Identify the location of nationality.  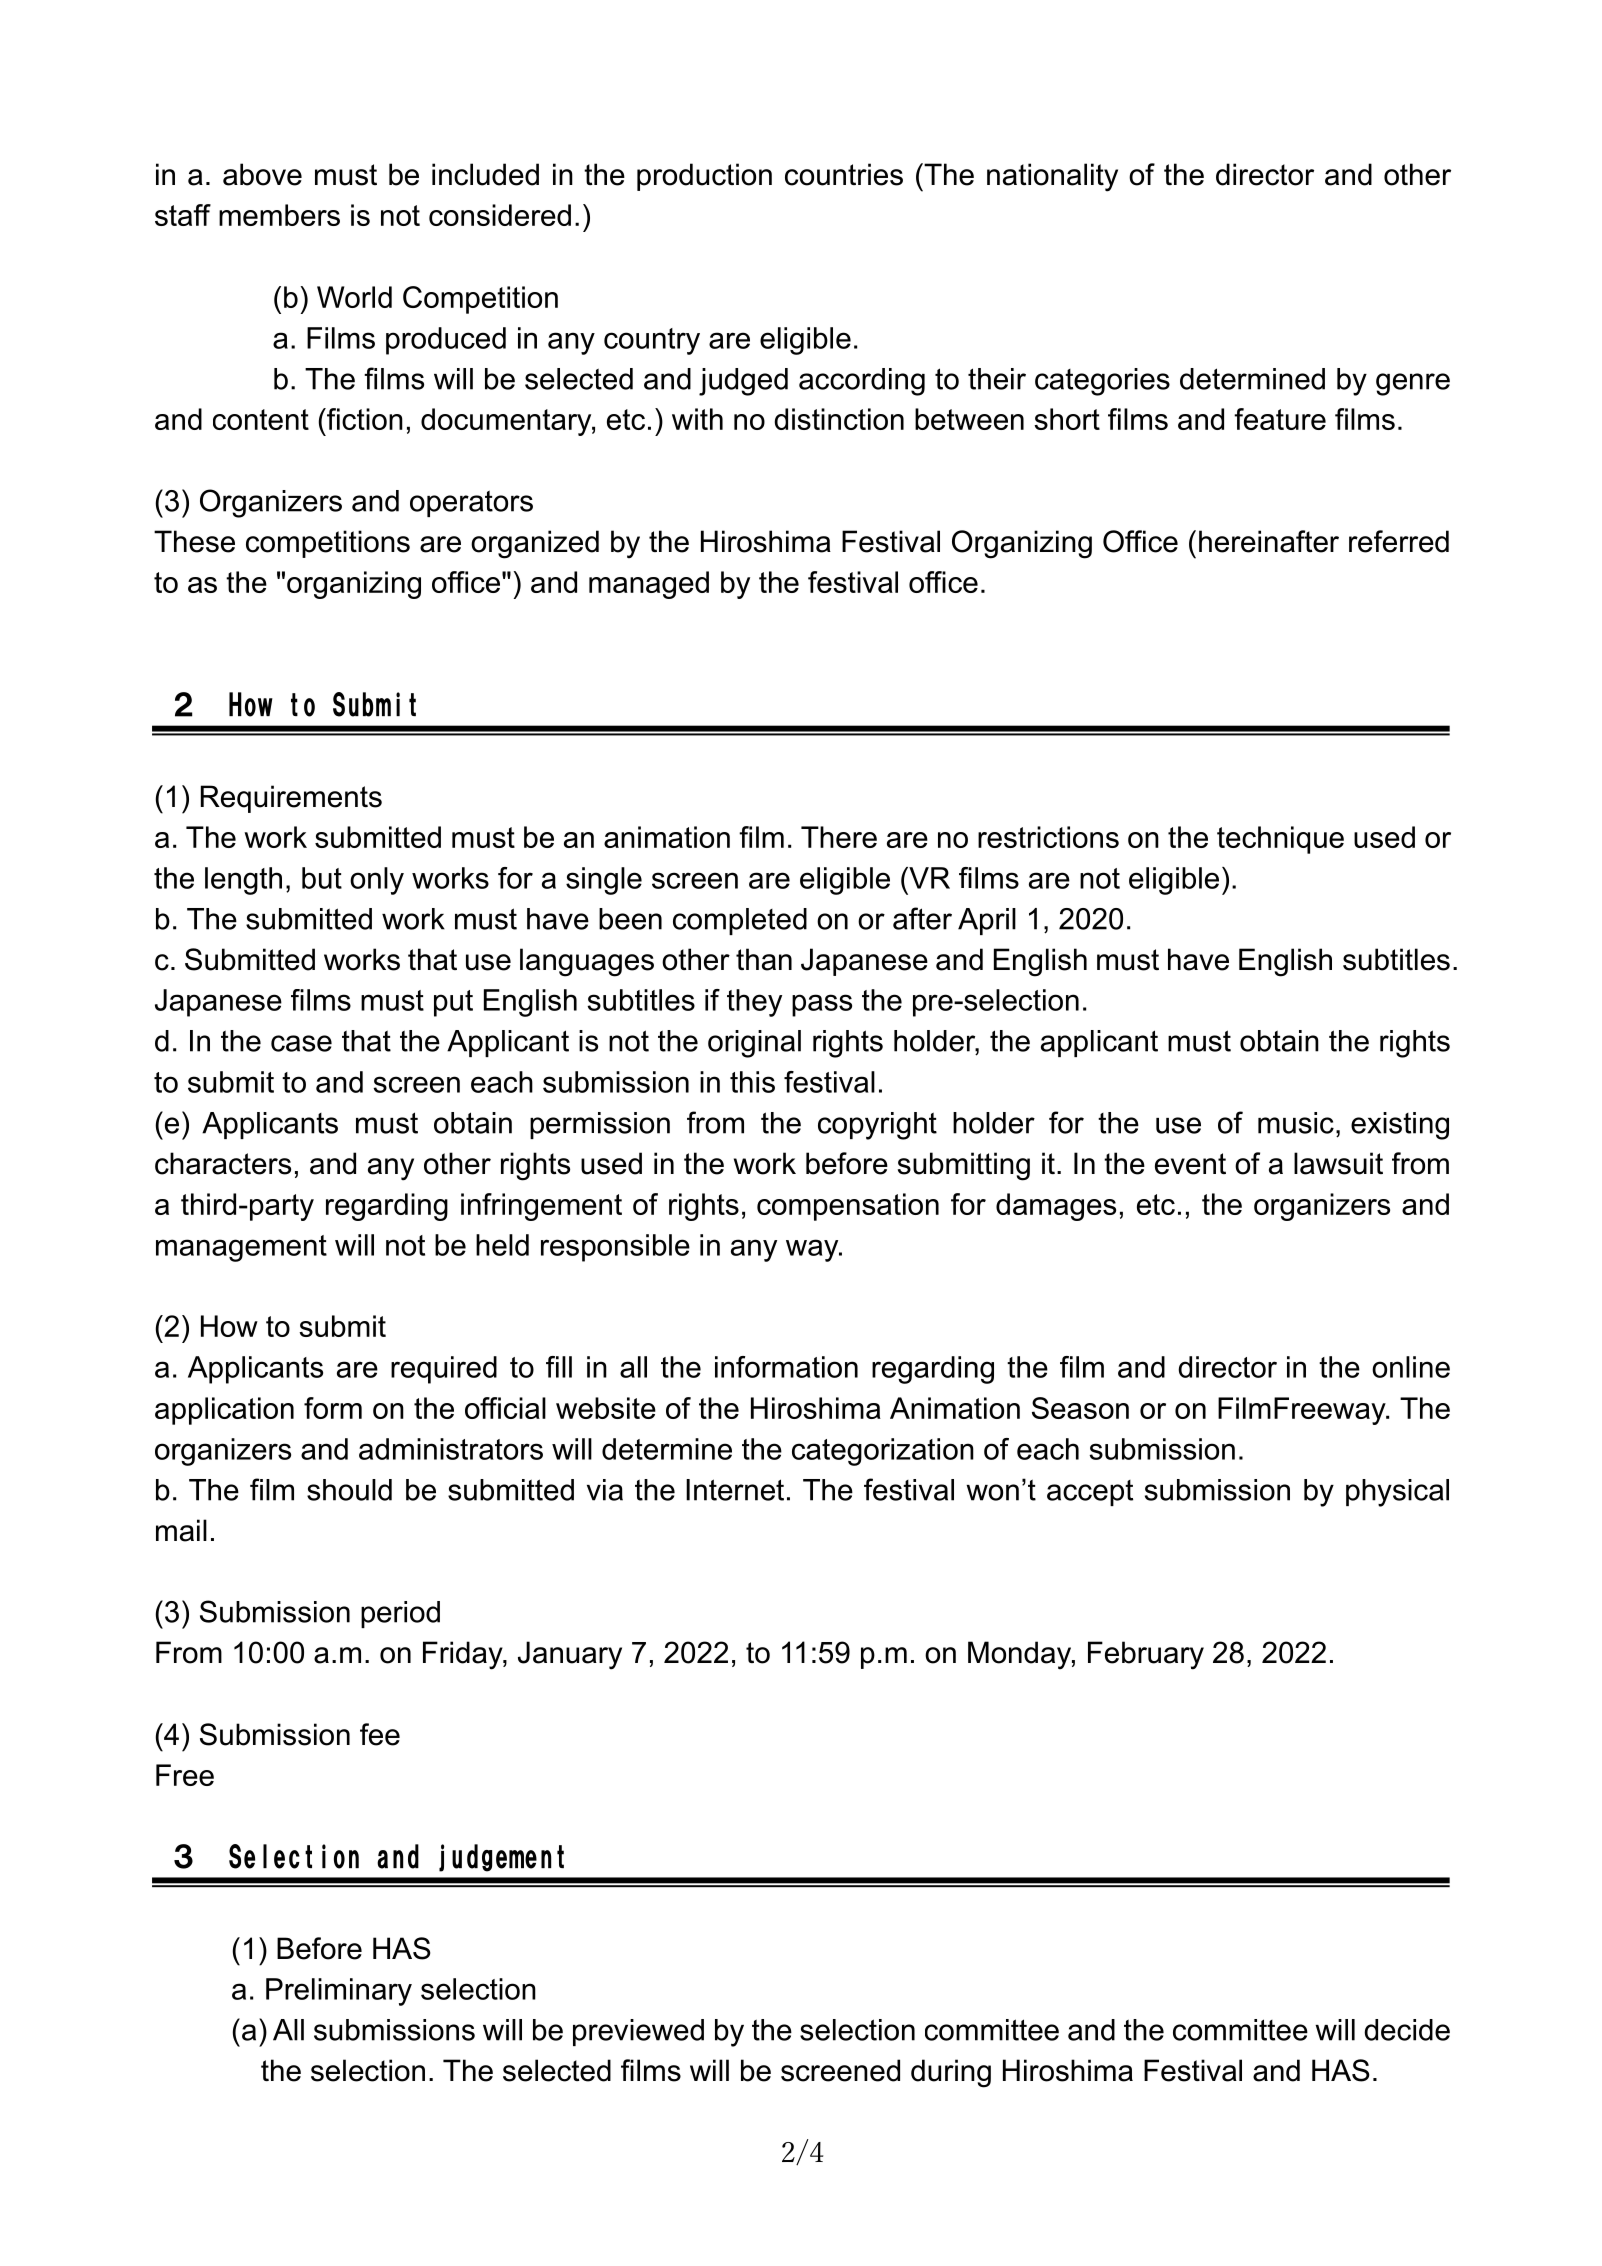
(1052, 177).
